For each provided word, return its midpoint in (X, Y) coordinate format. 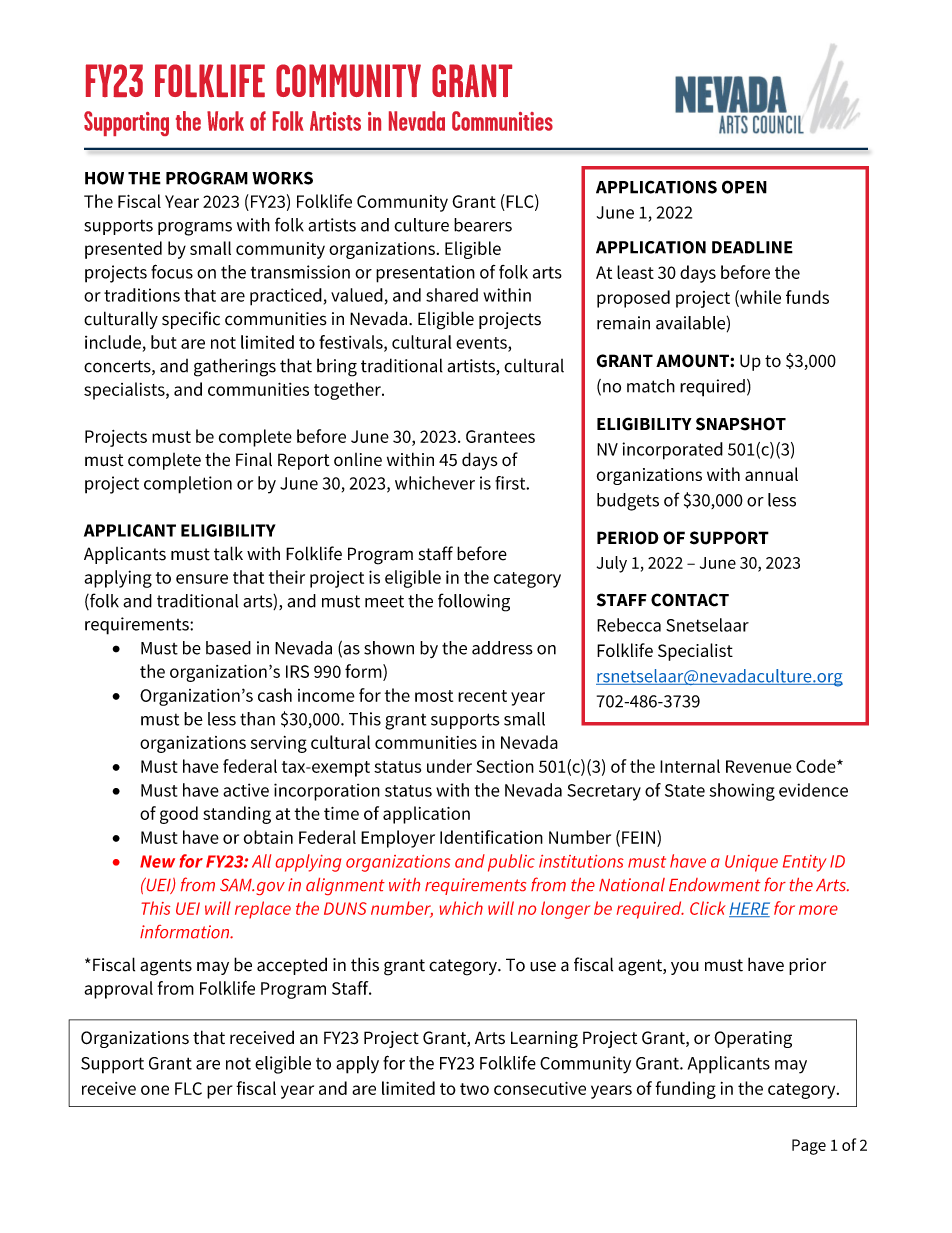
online (358, 460)
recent (482, 696)
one (155, 1090)
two (474, 1089)
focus (172, 271)
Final (254, 459)
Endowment (715, 884)
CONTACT (690, 600)
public (511, 863)
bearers (483, 225)
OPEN (744, 187)
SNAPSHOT (741, 424)
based (228, 648)
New (157, 861)
